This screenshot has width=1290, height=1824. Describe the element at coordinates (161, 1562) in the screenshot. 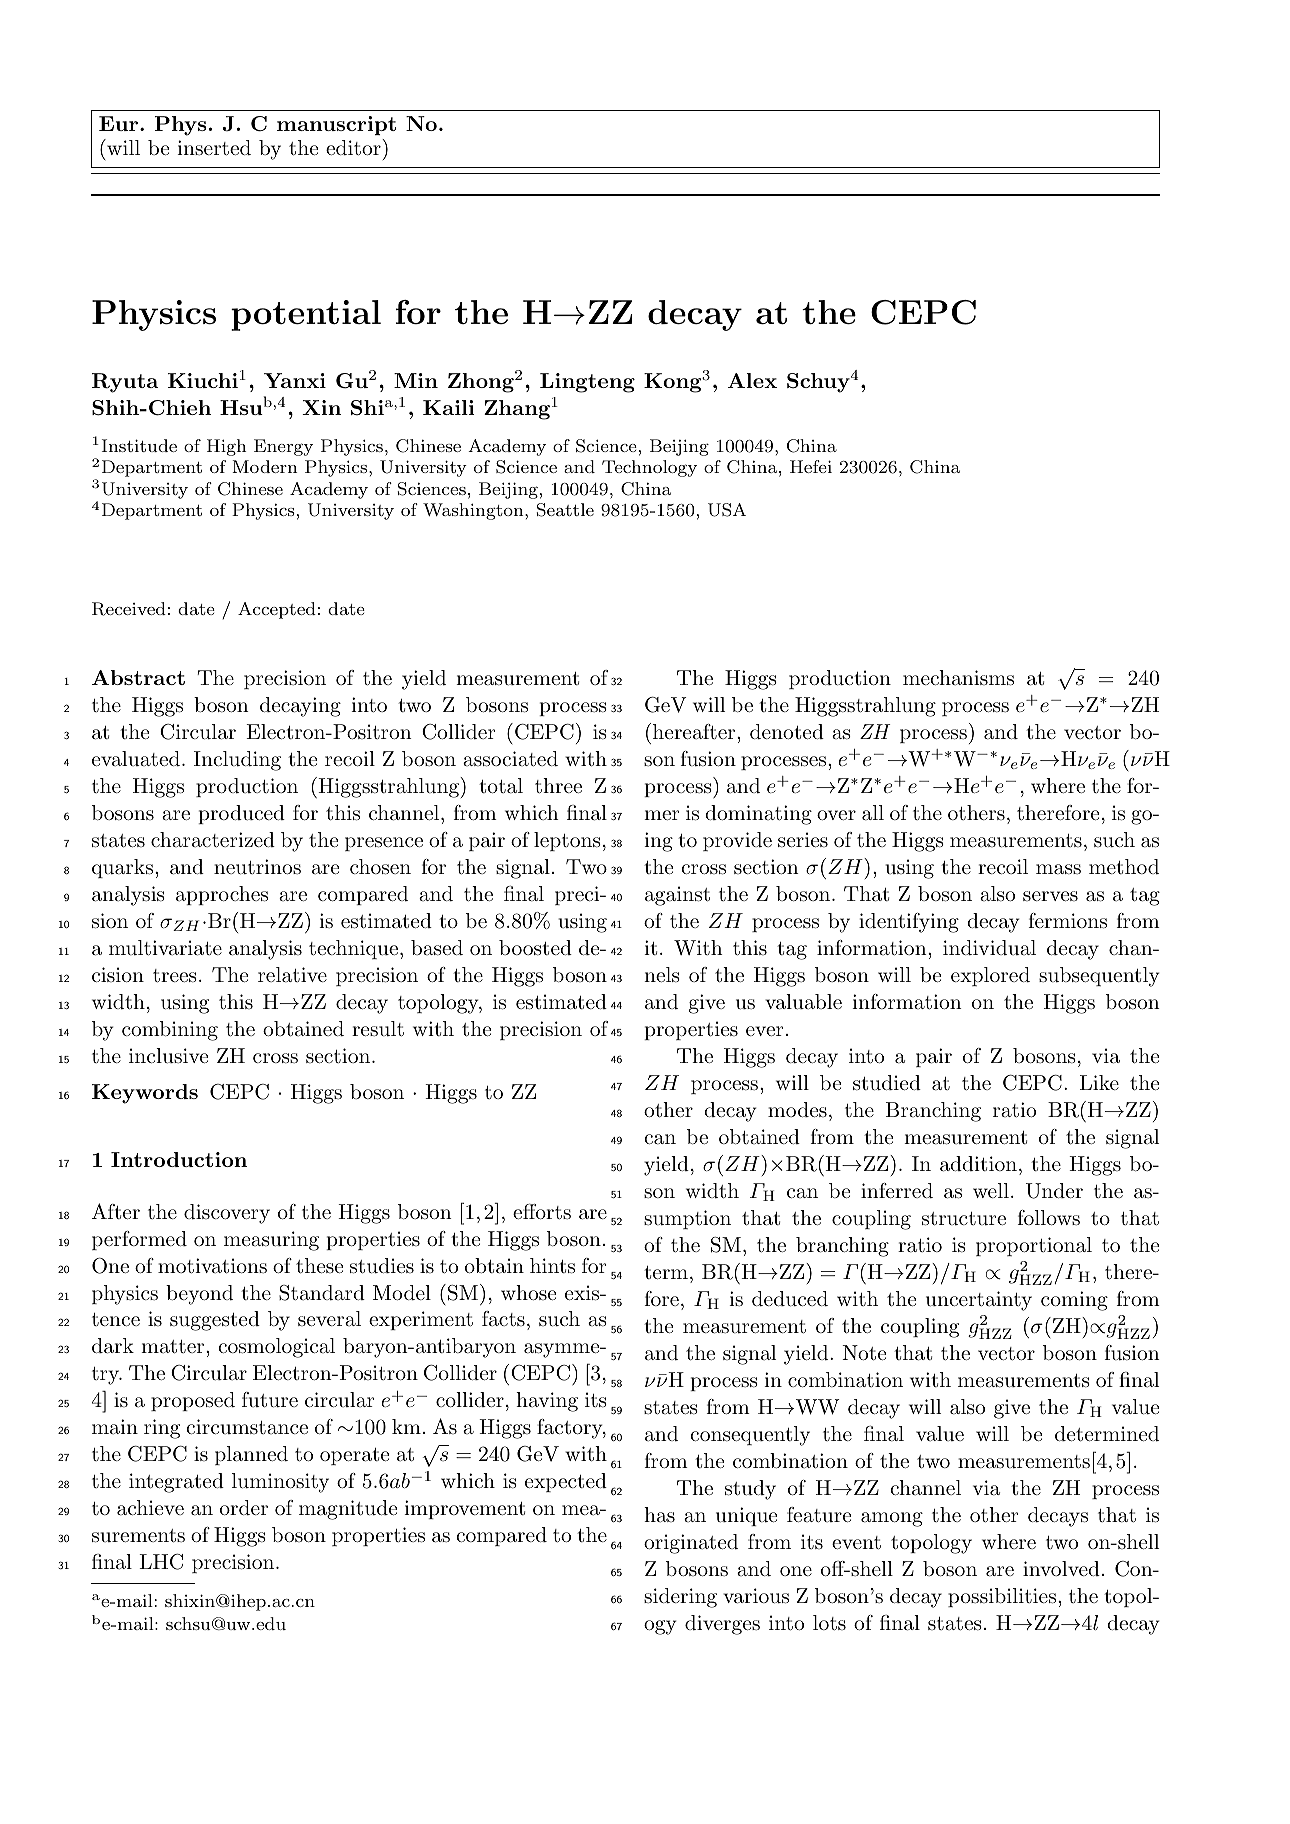

I see `LHC` at that location.
